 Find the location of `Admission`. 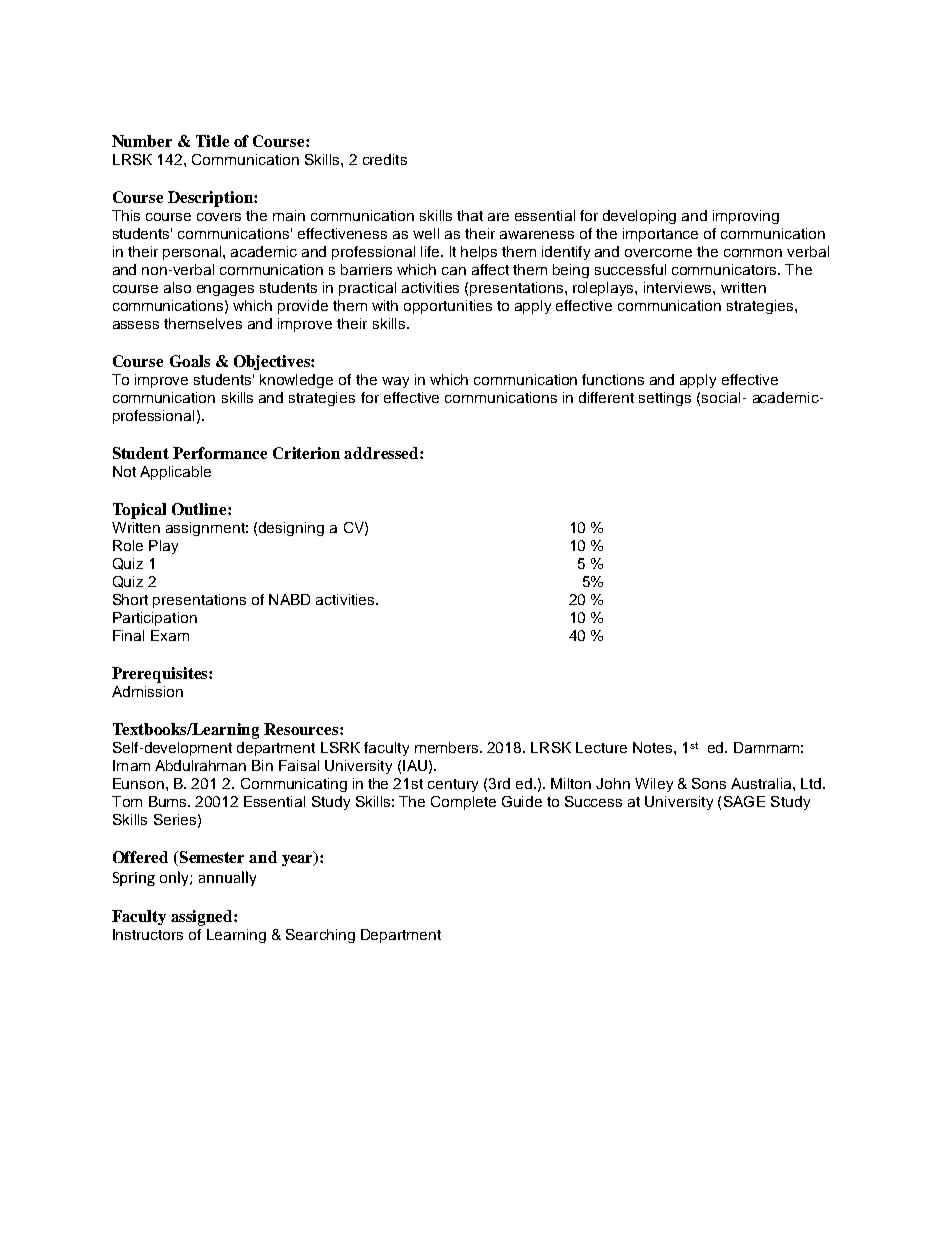

Admission is located at coordinates (147, 691).
